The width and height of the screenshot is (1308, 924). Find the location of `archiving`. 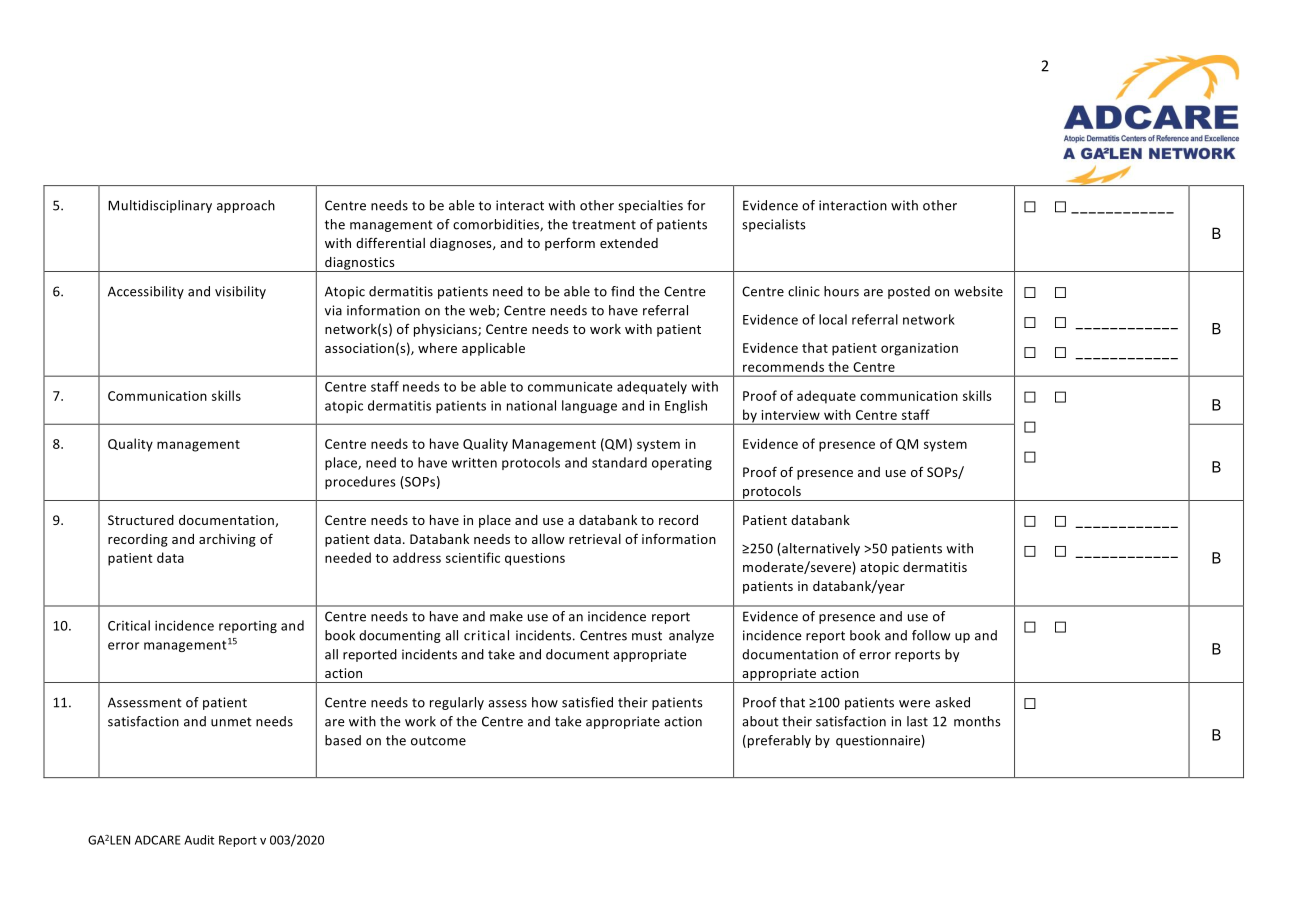

archiving is located at coordinates (227, 540).
